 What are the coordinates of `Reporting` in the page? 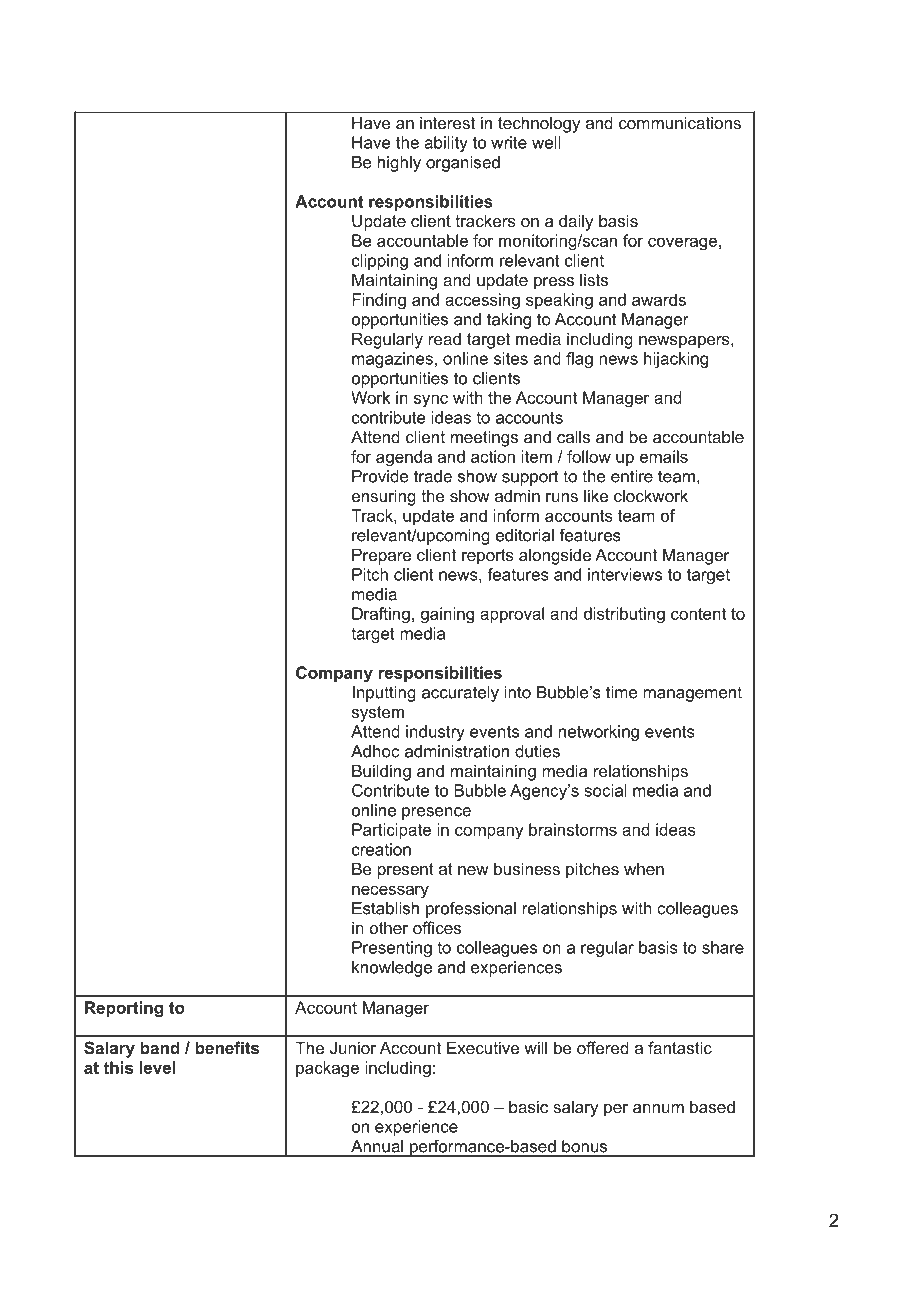 It's located at (124, 1009).
